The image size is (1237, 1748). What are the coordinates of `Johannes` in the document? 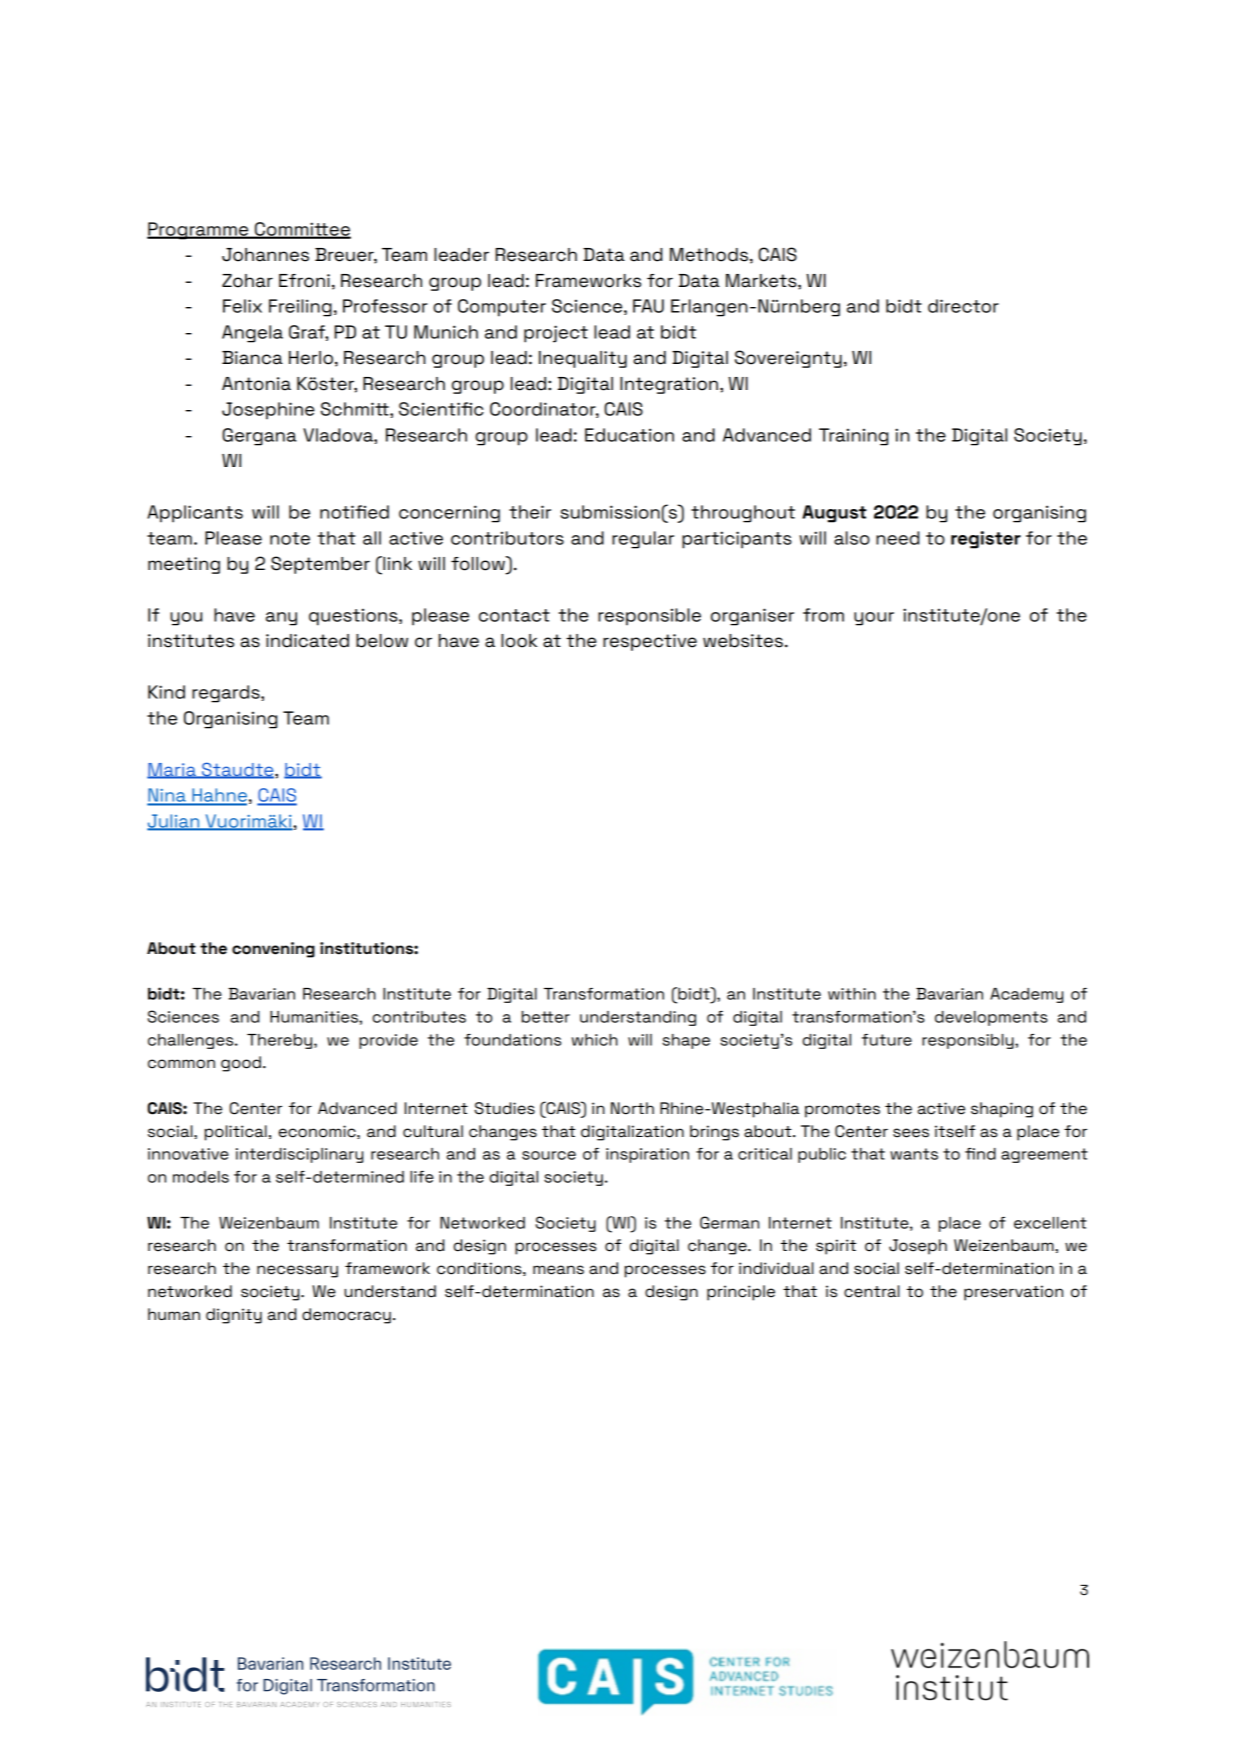 It's located at (265, 255).
